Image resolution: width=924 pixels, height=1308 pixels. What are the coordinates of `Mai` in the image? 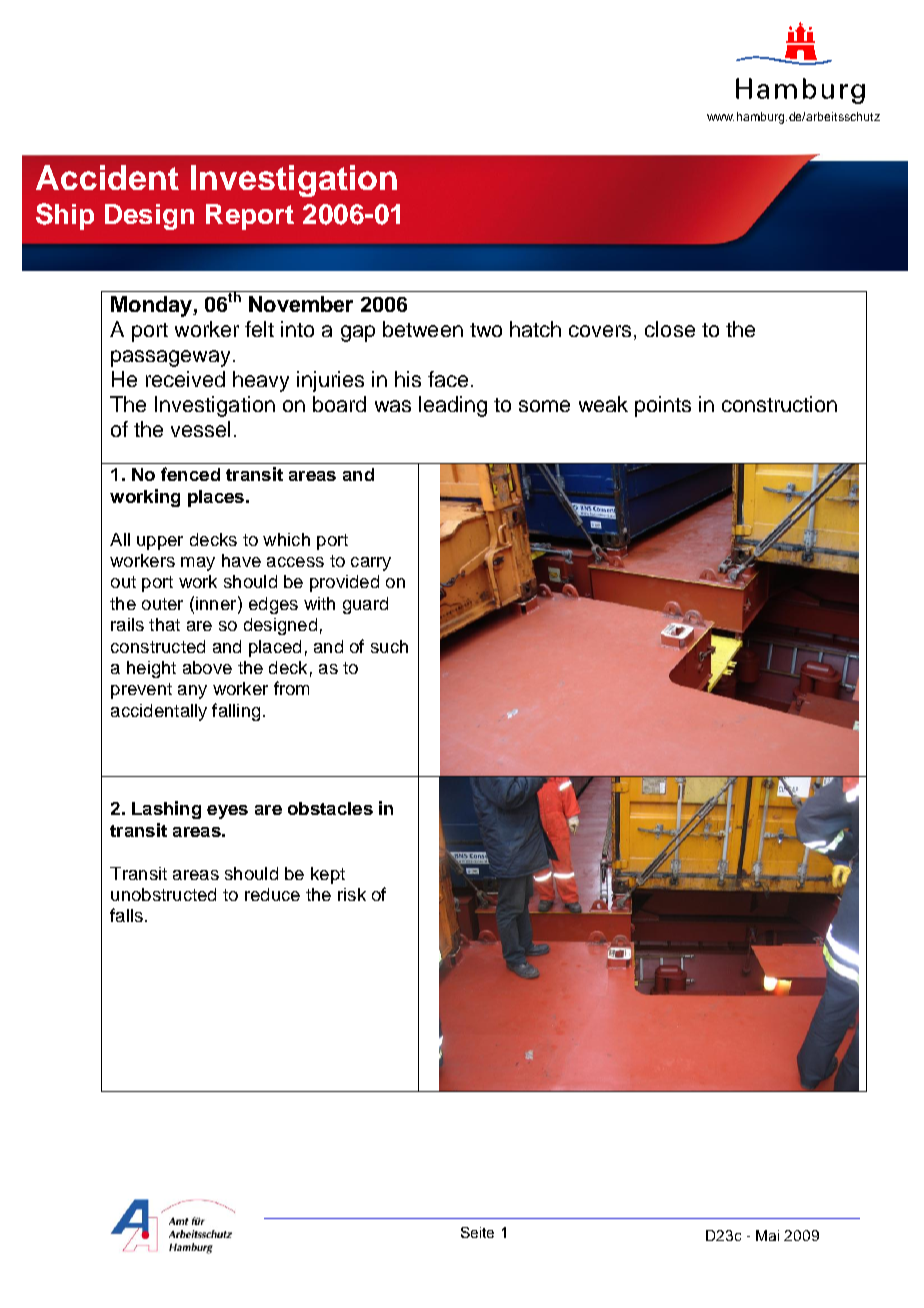 It's located at (767, 1235).
